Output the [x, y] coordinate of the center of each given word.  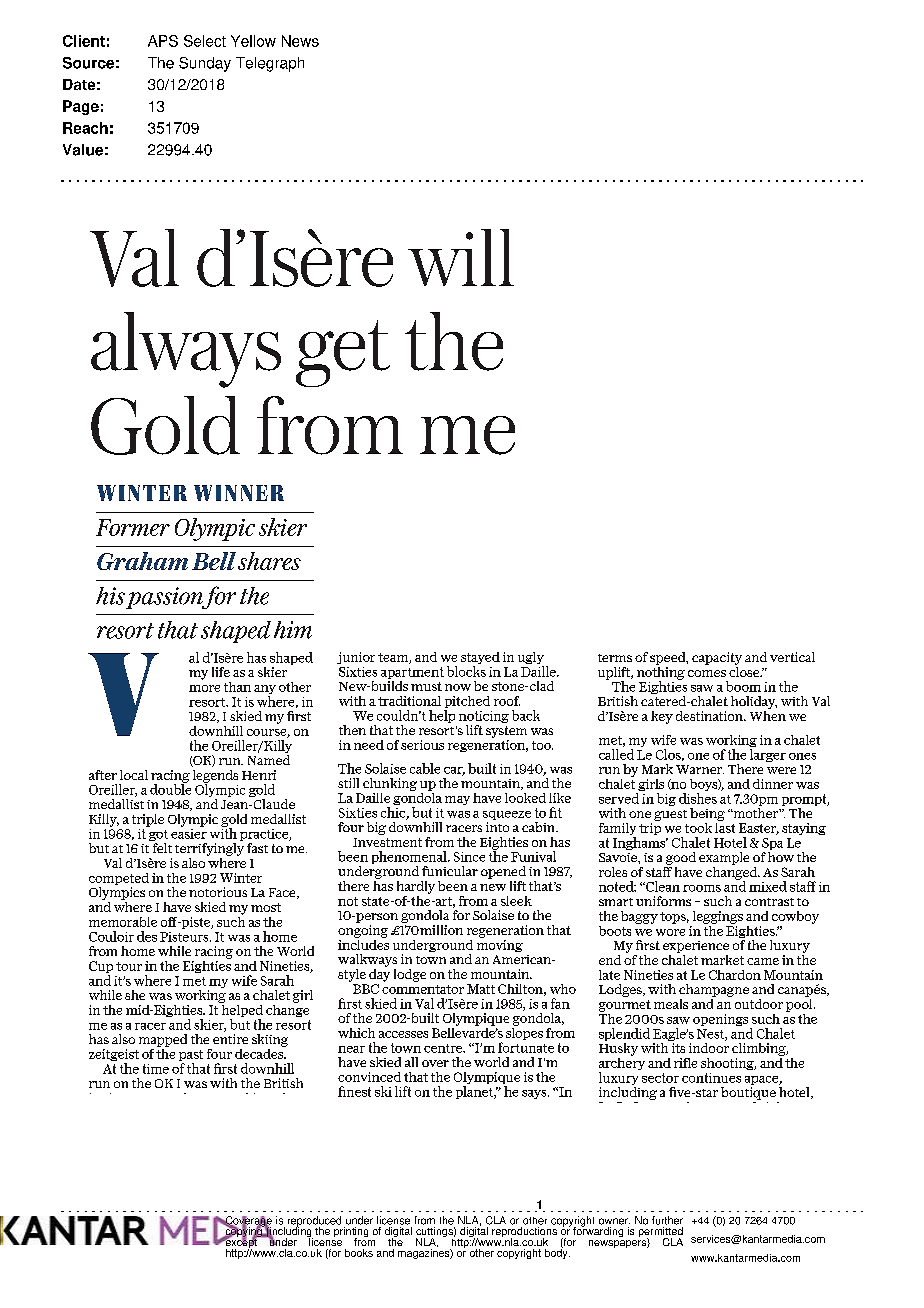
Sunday [205, 64]
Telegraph [270, 64]
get [343, 353]
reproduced [314, 1222]
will [461, 257]
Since [469, 857]
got [158, 837]
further [667, 1220]
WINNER [239, 493]
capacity [717, 658]
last [725, 826]
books [359, 1253]
